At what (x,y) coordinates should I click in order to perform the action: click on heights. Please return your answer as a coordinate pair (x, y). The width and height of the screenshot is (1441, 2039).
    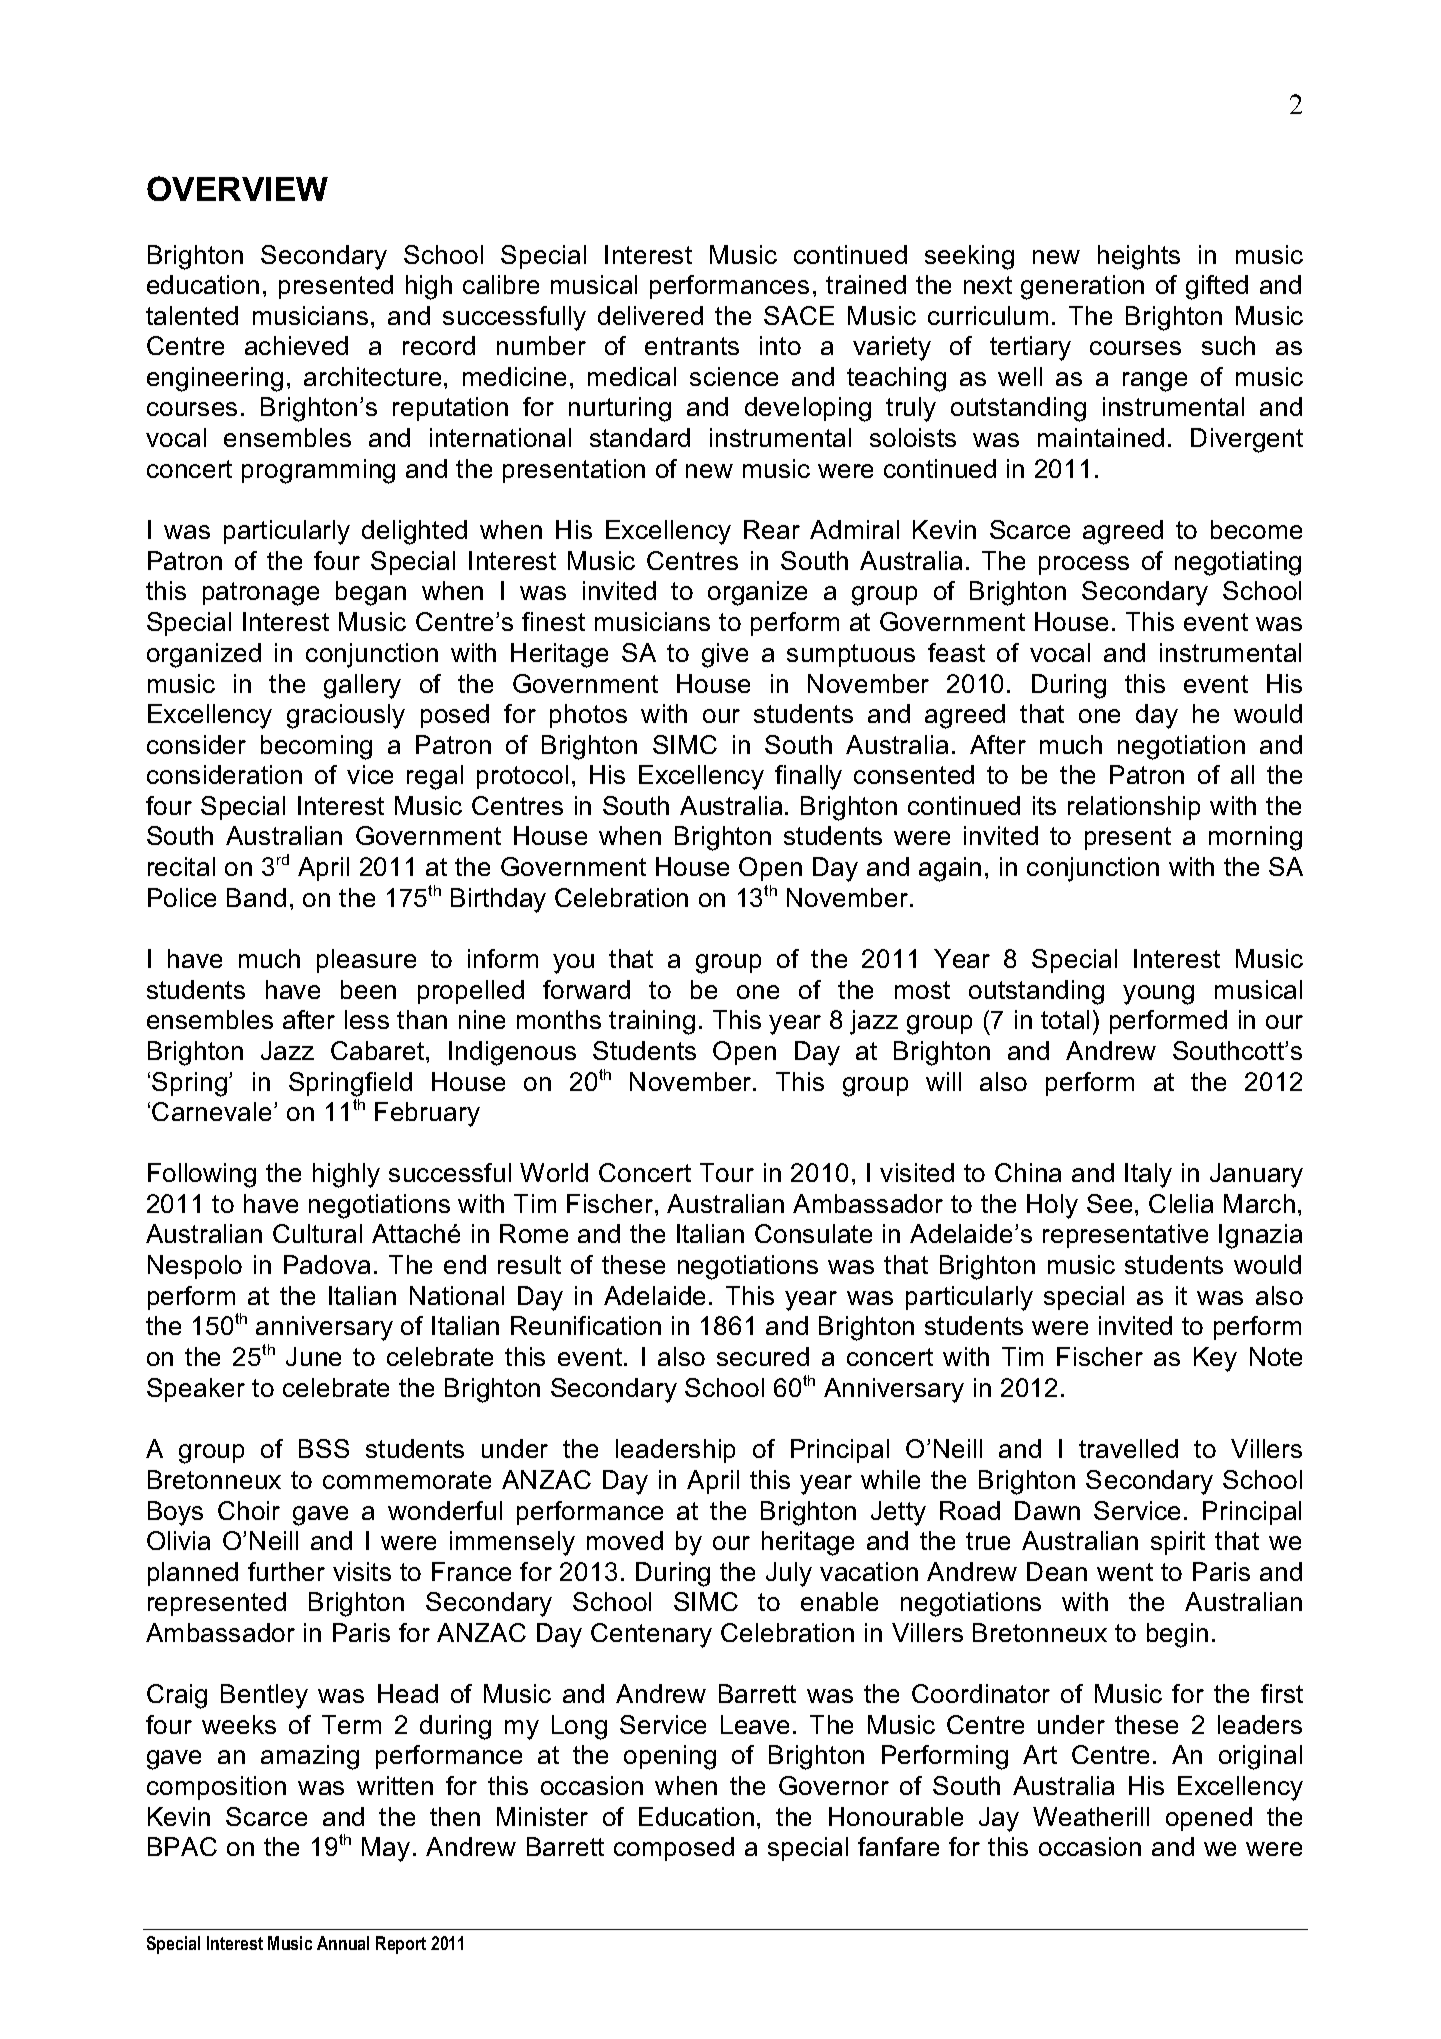
    Looking at the image, I should click on (1139, 257).
